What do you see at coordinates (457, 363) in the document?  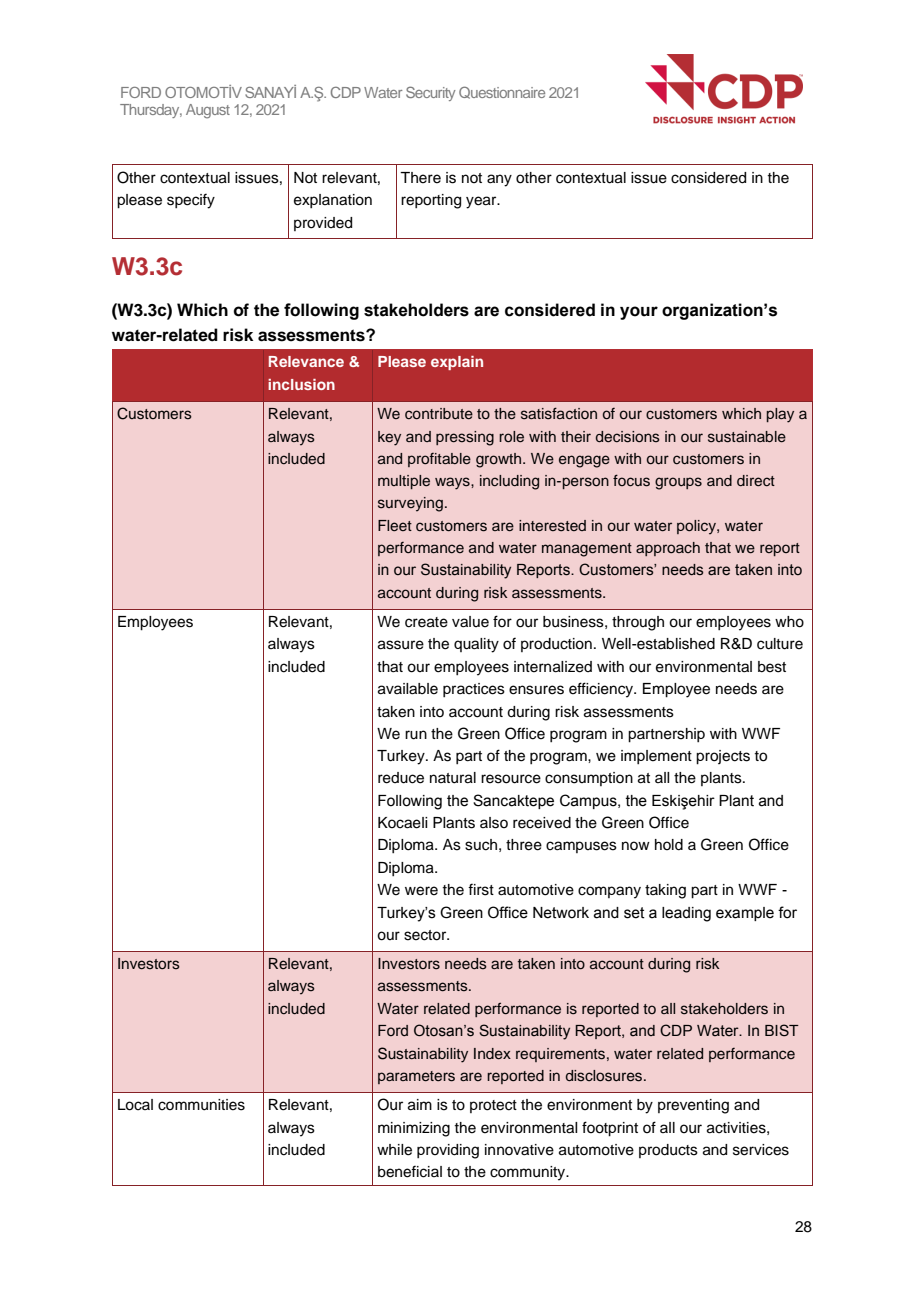 I see `explain` at bounding box center [457, 363].
